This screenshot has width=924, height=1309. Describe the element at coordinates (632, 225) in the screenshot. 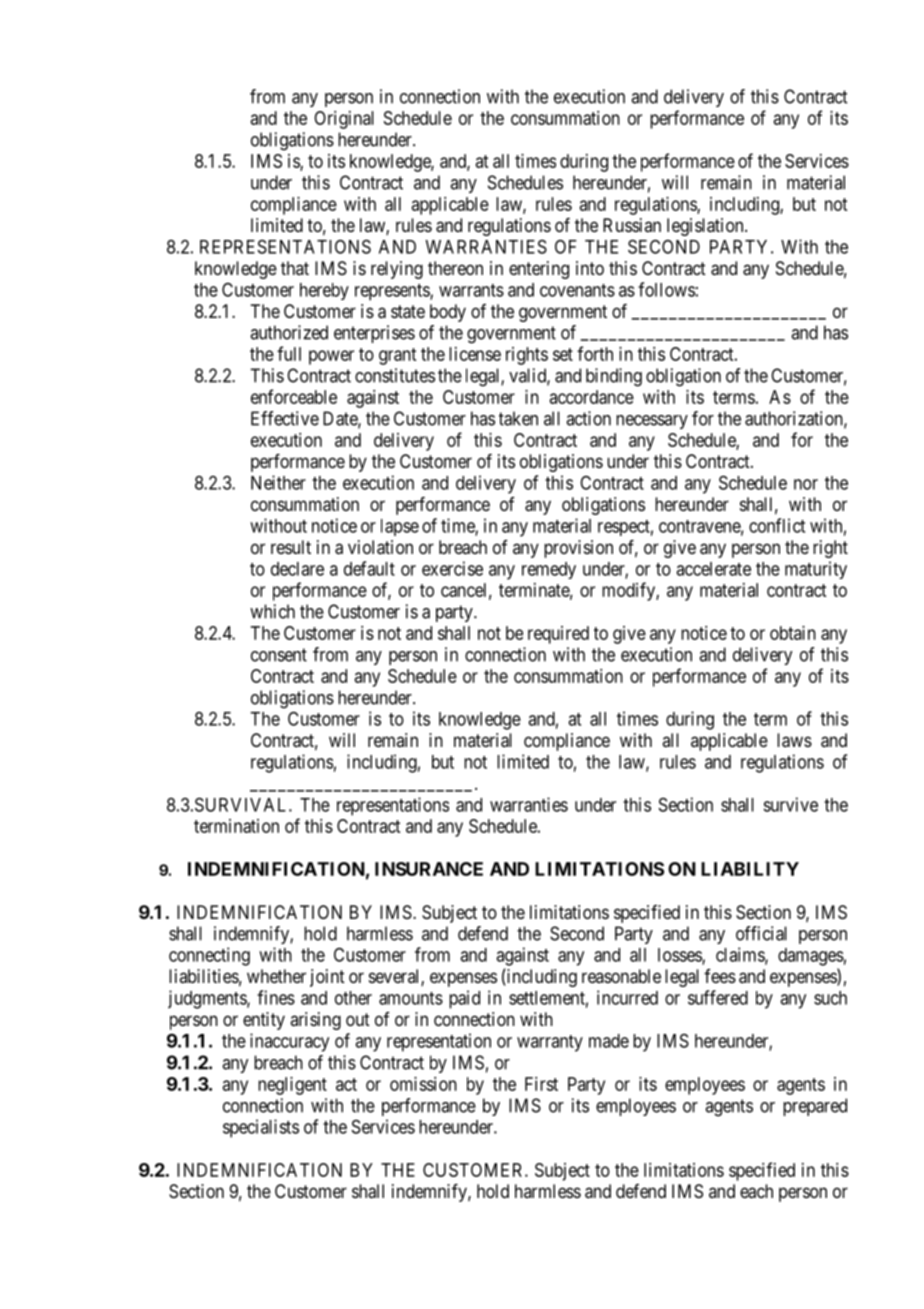

I see `Russian` at that location.
